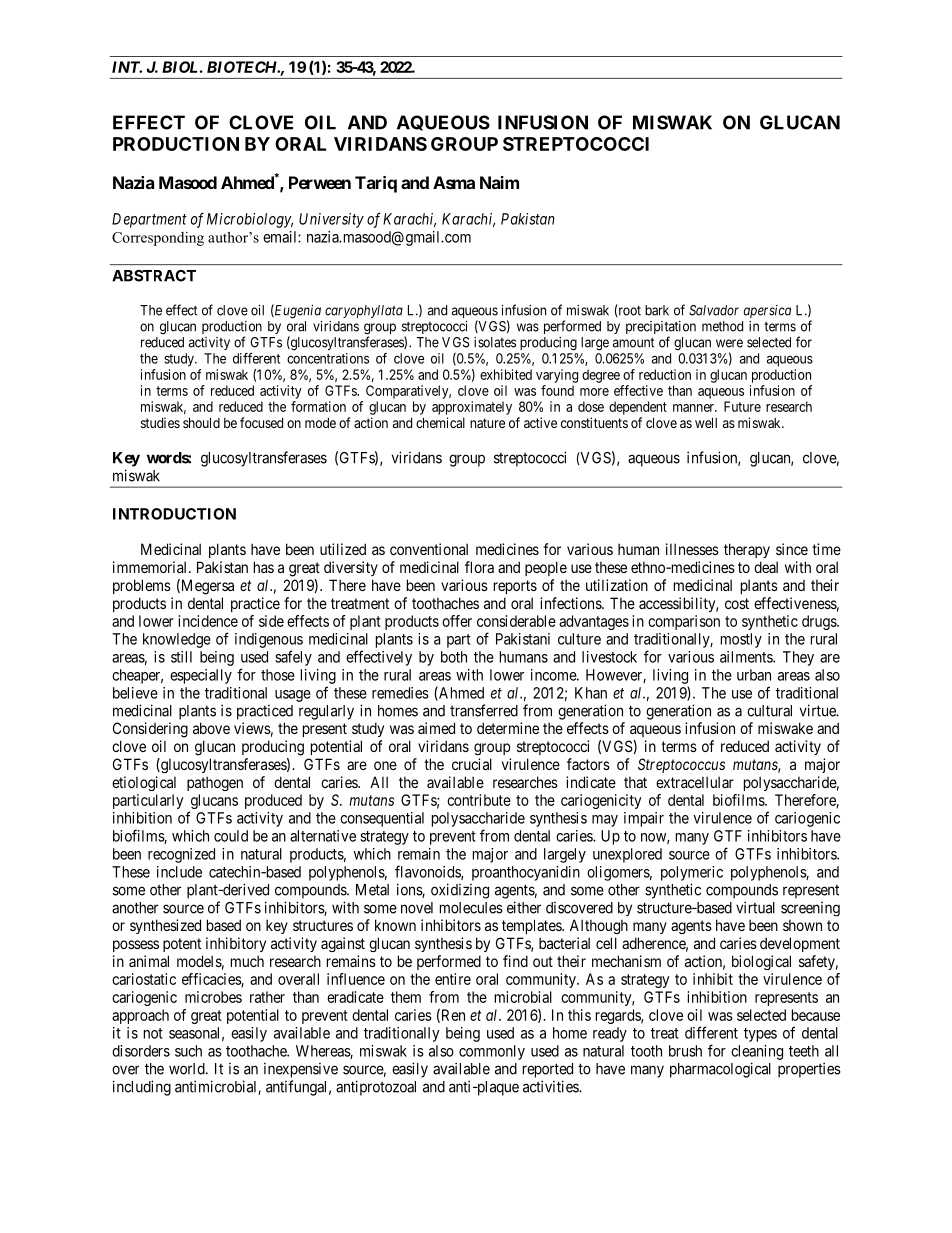 This document has width=952, height=1233. I want to click on Naim, so click(499, 182).
